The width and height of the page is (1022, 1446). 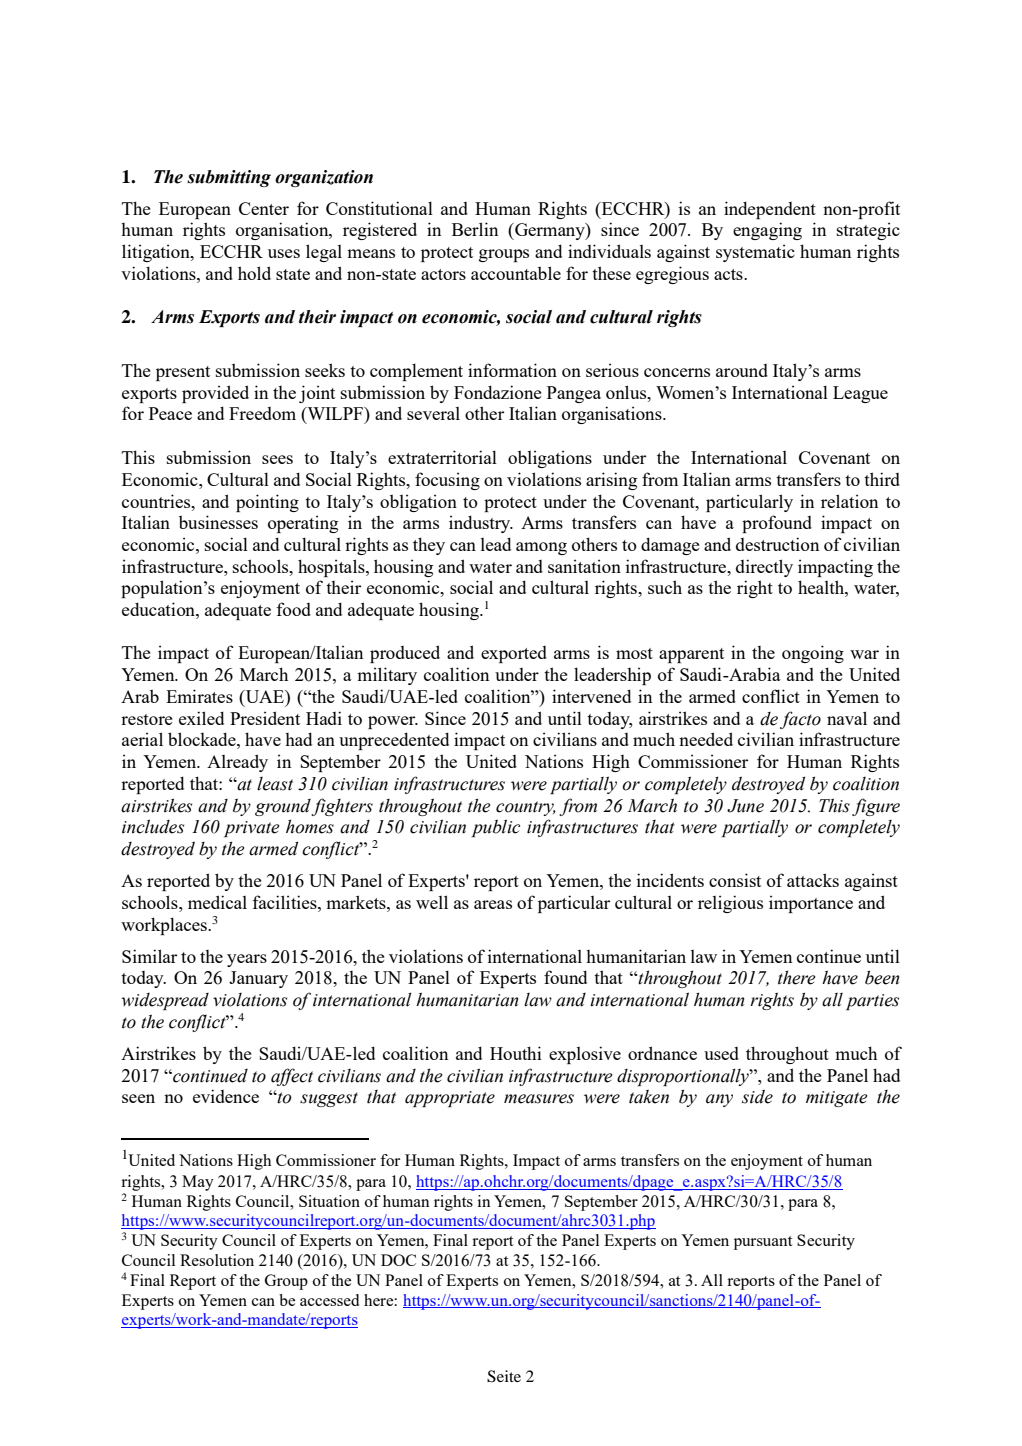 I want to click on Seite, so click(x=504, y=1376).
